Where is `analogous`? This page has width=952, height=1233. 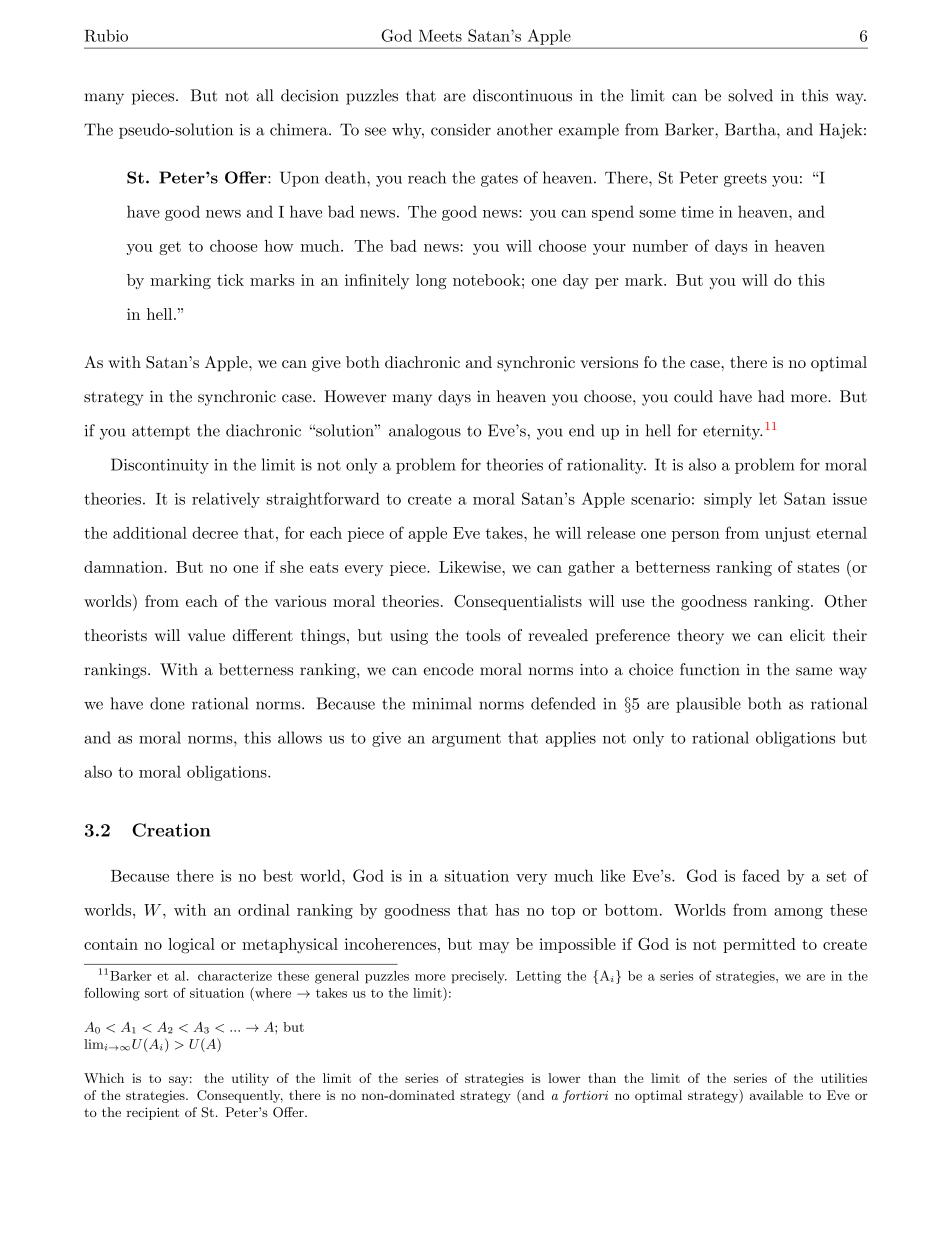
analogous is located at coordinates (425, 432).
